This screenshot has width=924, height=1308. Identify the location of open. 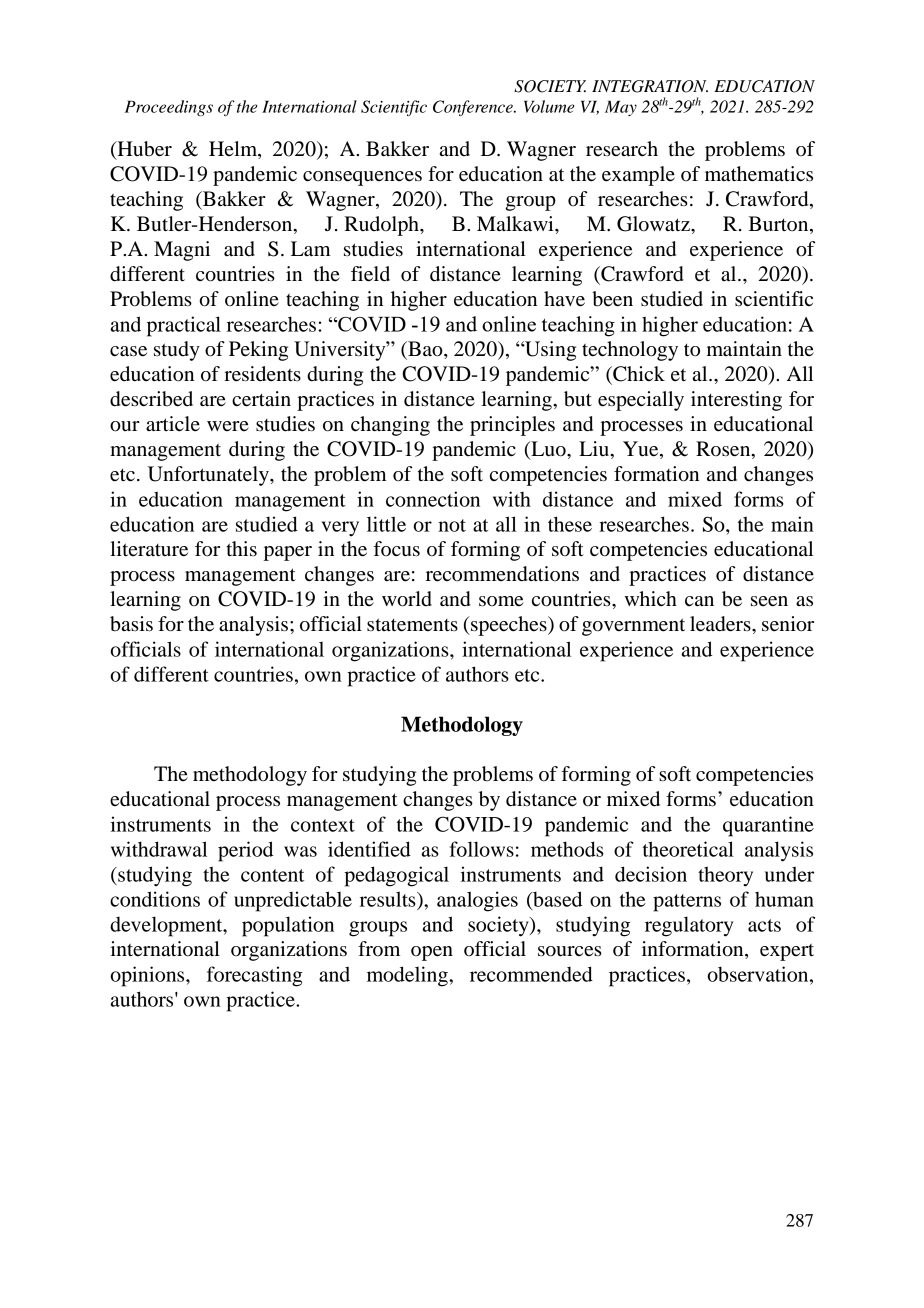
(432, 953).
